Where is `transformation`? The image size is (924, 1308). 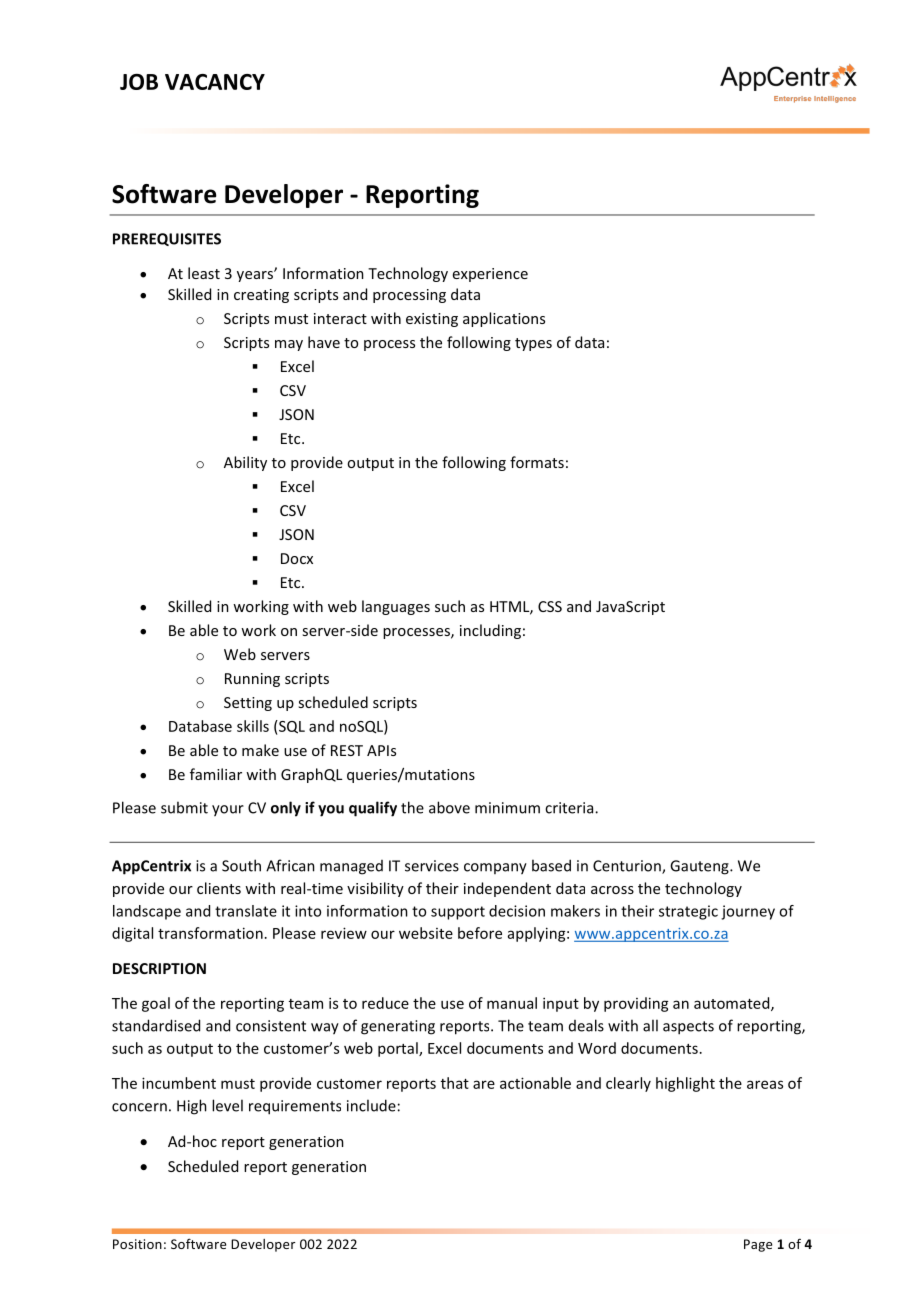
transformation is located at coordinates (210, 933).
